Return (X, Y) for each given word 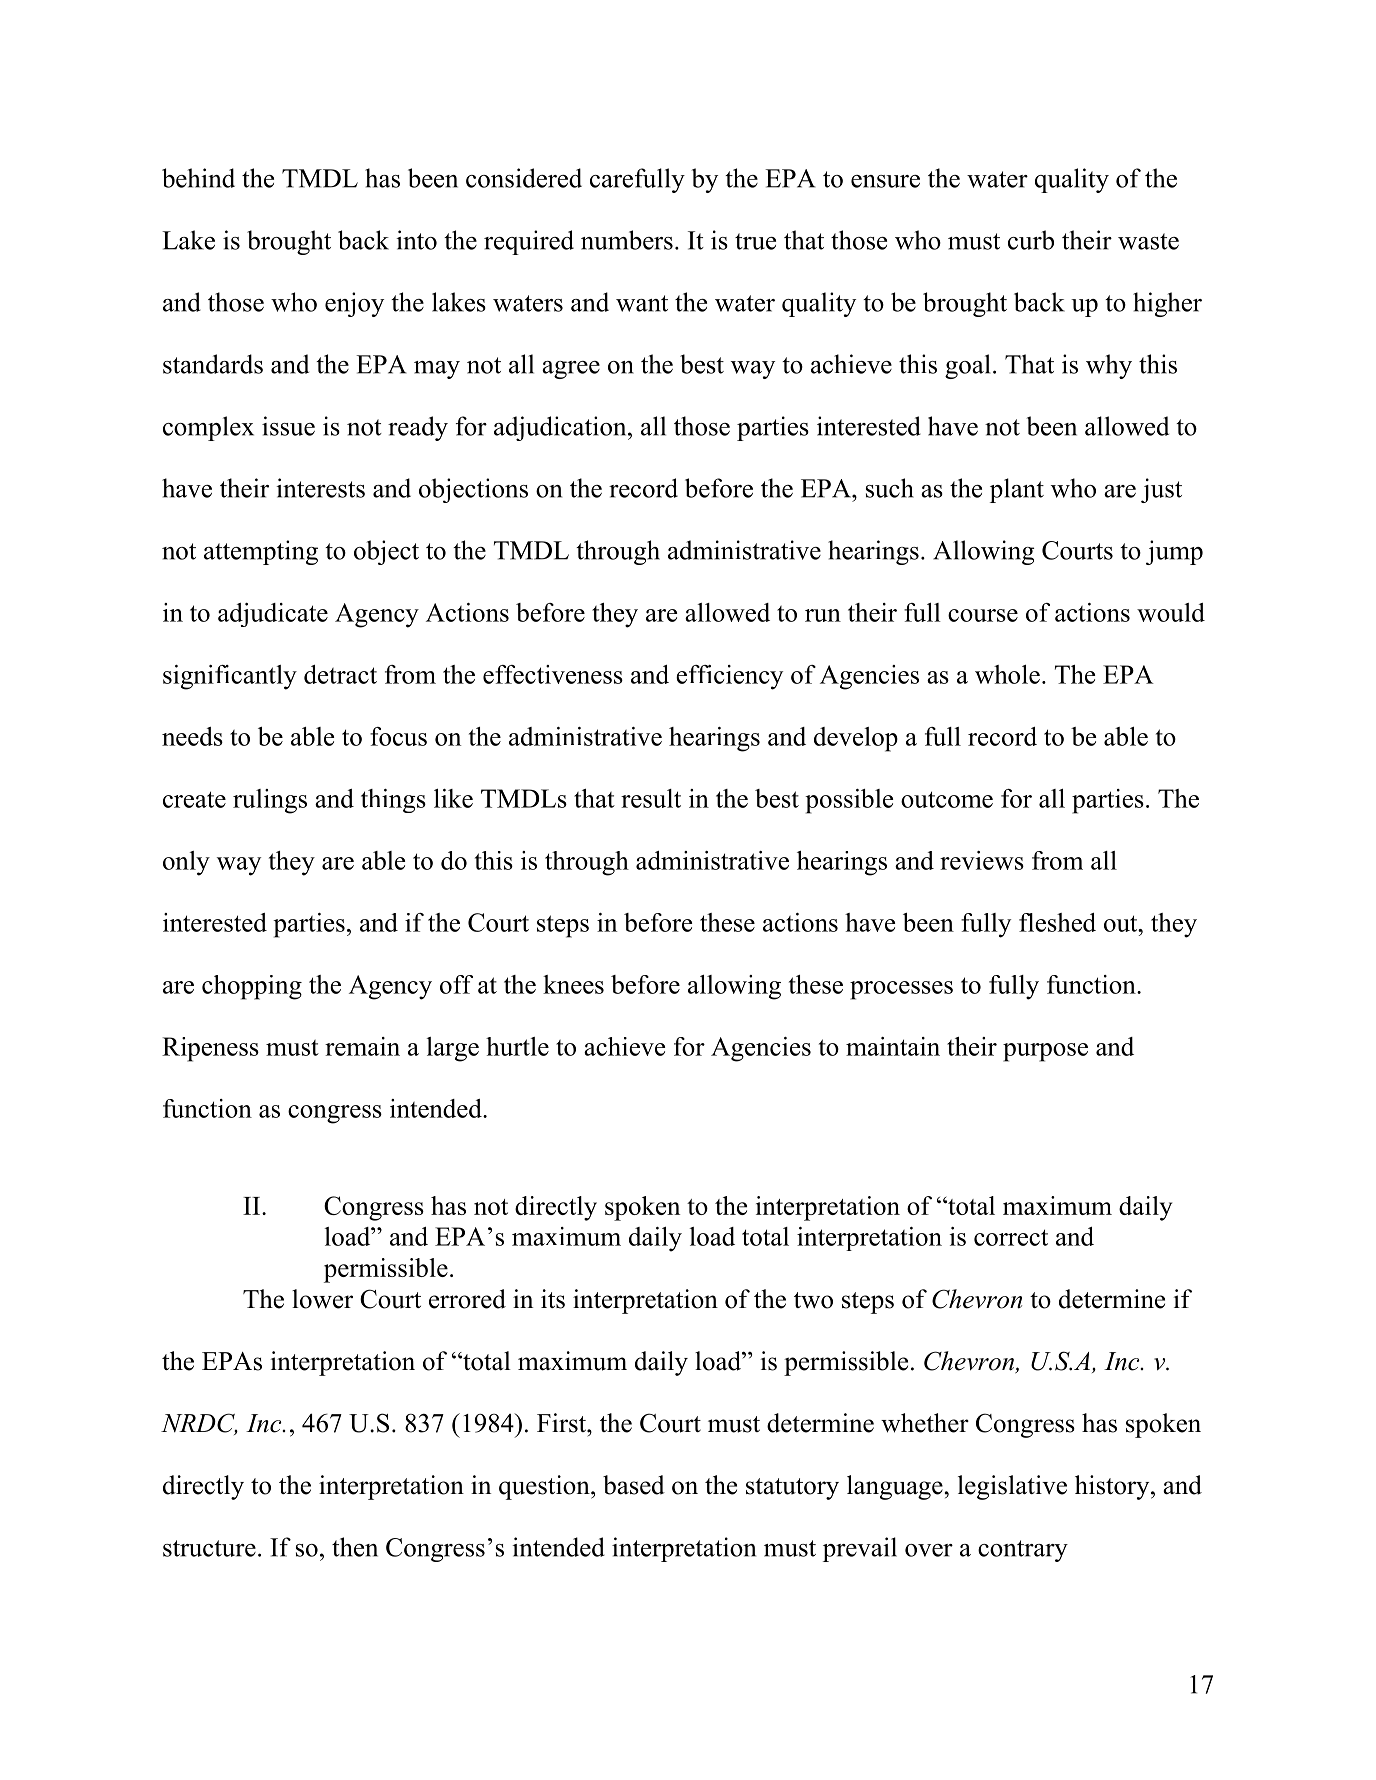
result (651, 798)
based (634, 1485)
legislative (1012, 1487)
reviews (982, 860)
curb (1031, 240)
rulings (270, 801)
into (416, 240)
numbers (627, 240)
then (355, 1547)
